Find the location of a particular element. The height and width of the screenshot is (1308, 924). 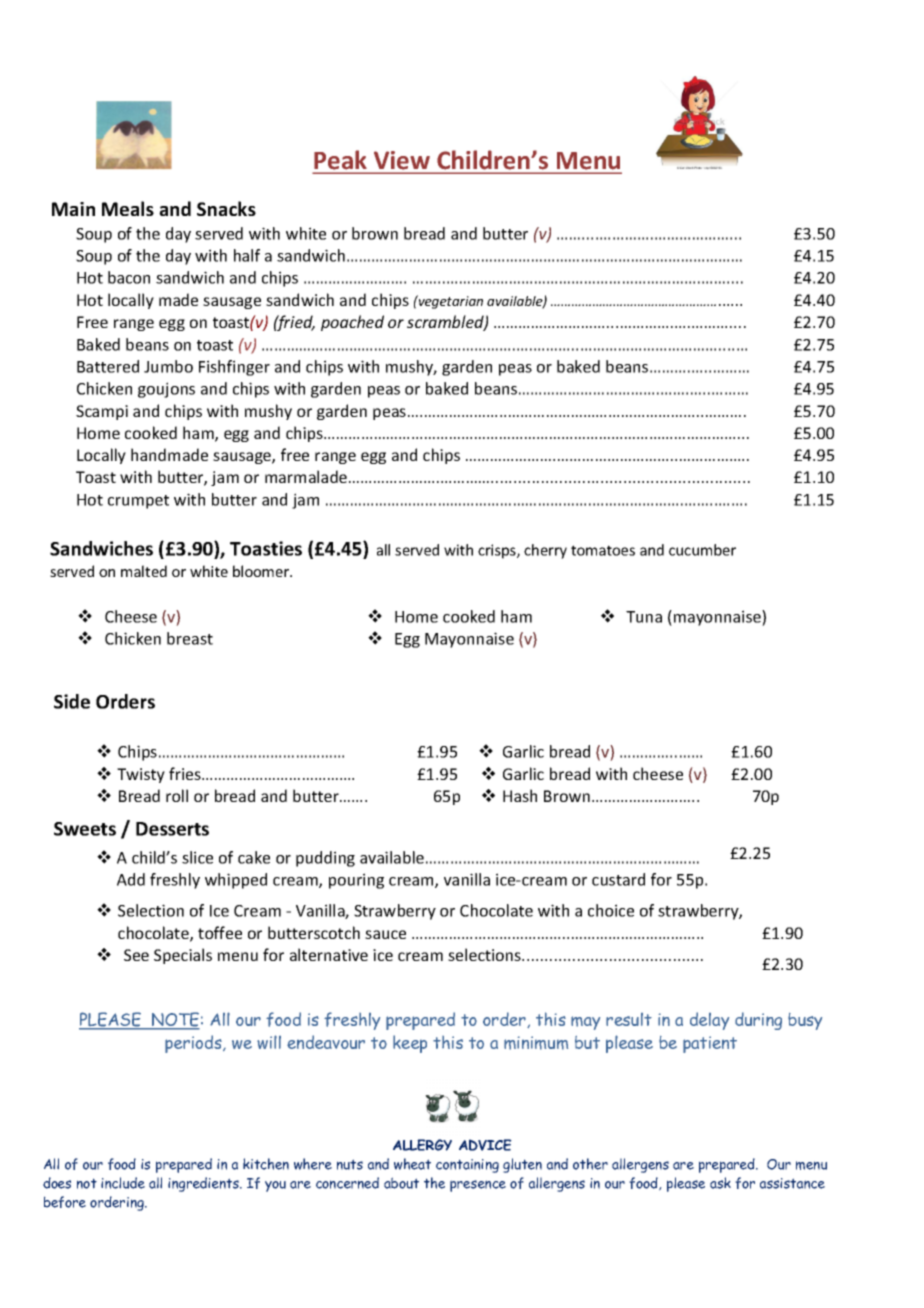

choice is located at coordinates (611, 910).
